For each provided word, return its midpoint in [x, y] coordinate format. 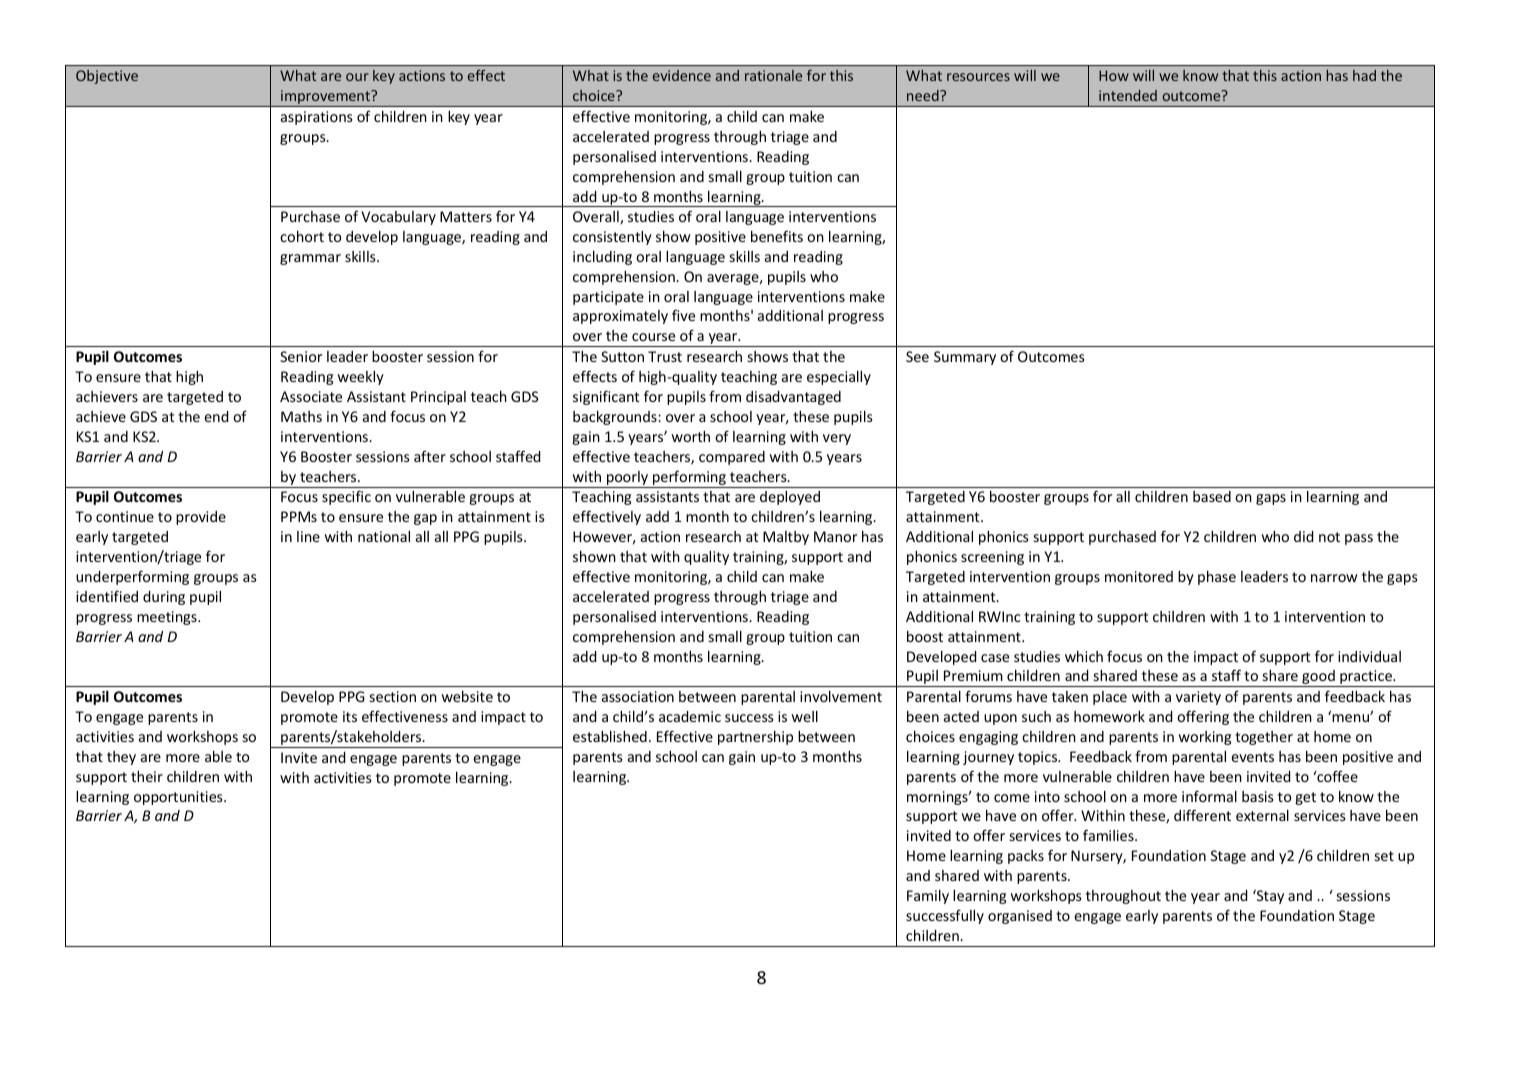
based [1212, 496]
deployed [790, 497]
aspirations [317, 118]
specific [346, 497]
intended [1128, 95]
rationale [773, 75]
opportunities [179, 798]
